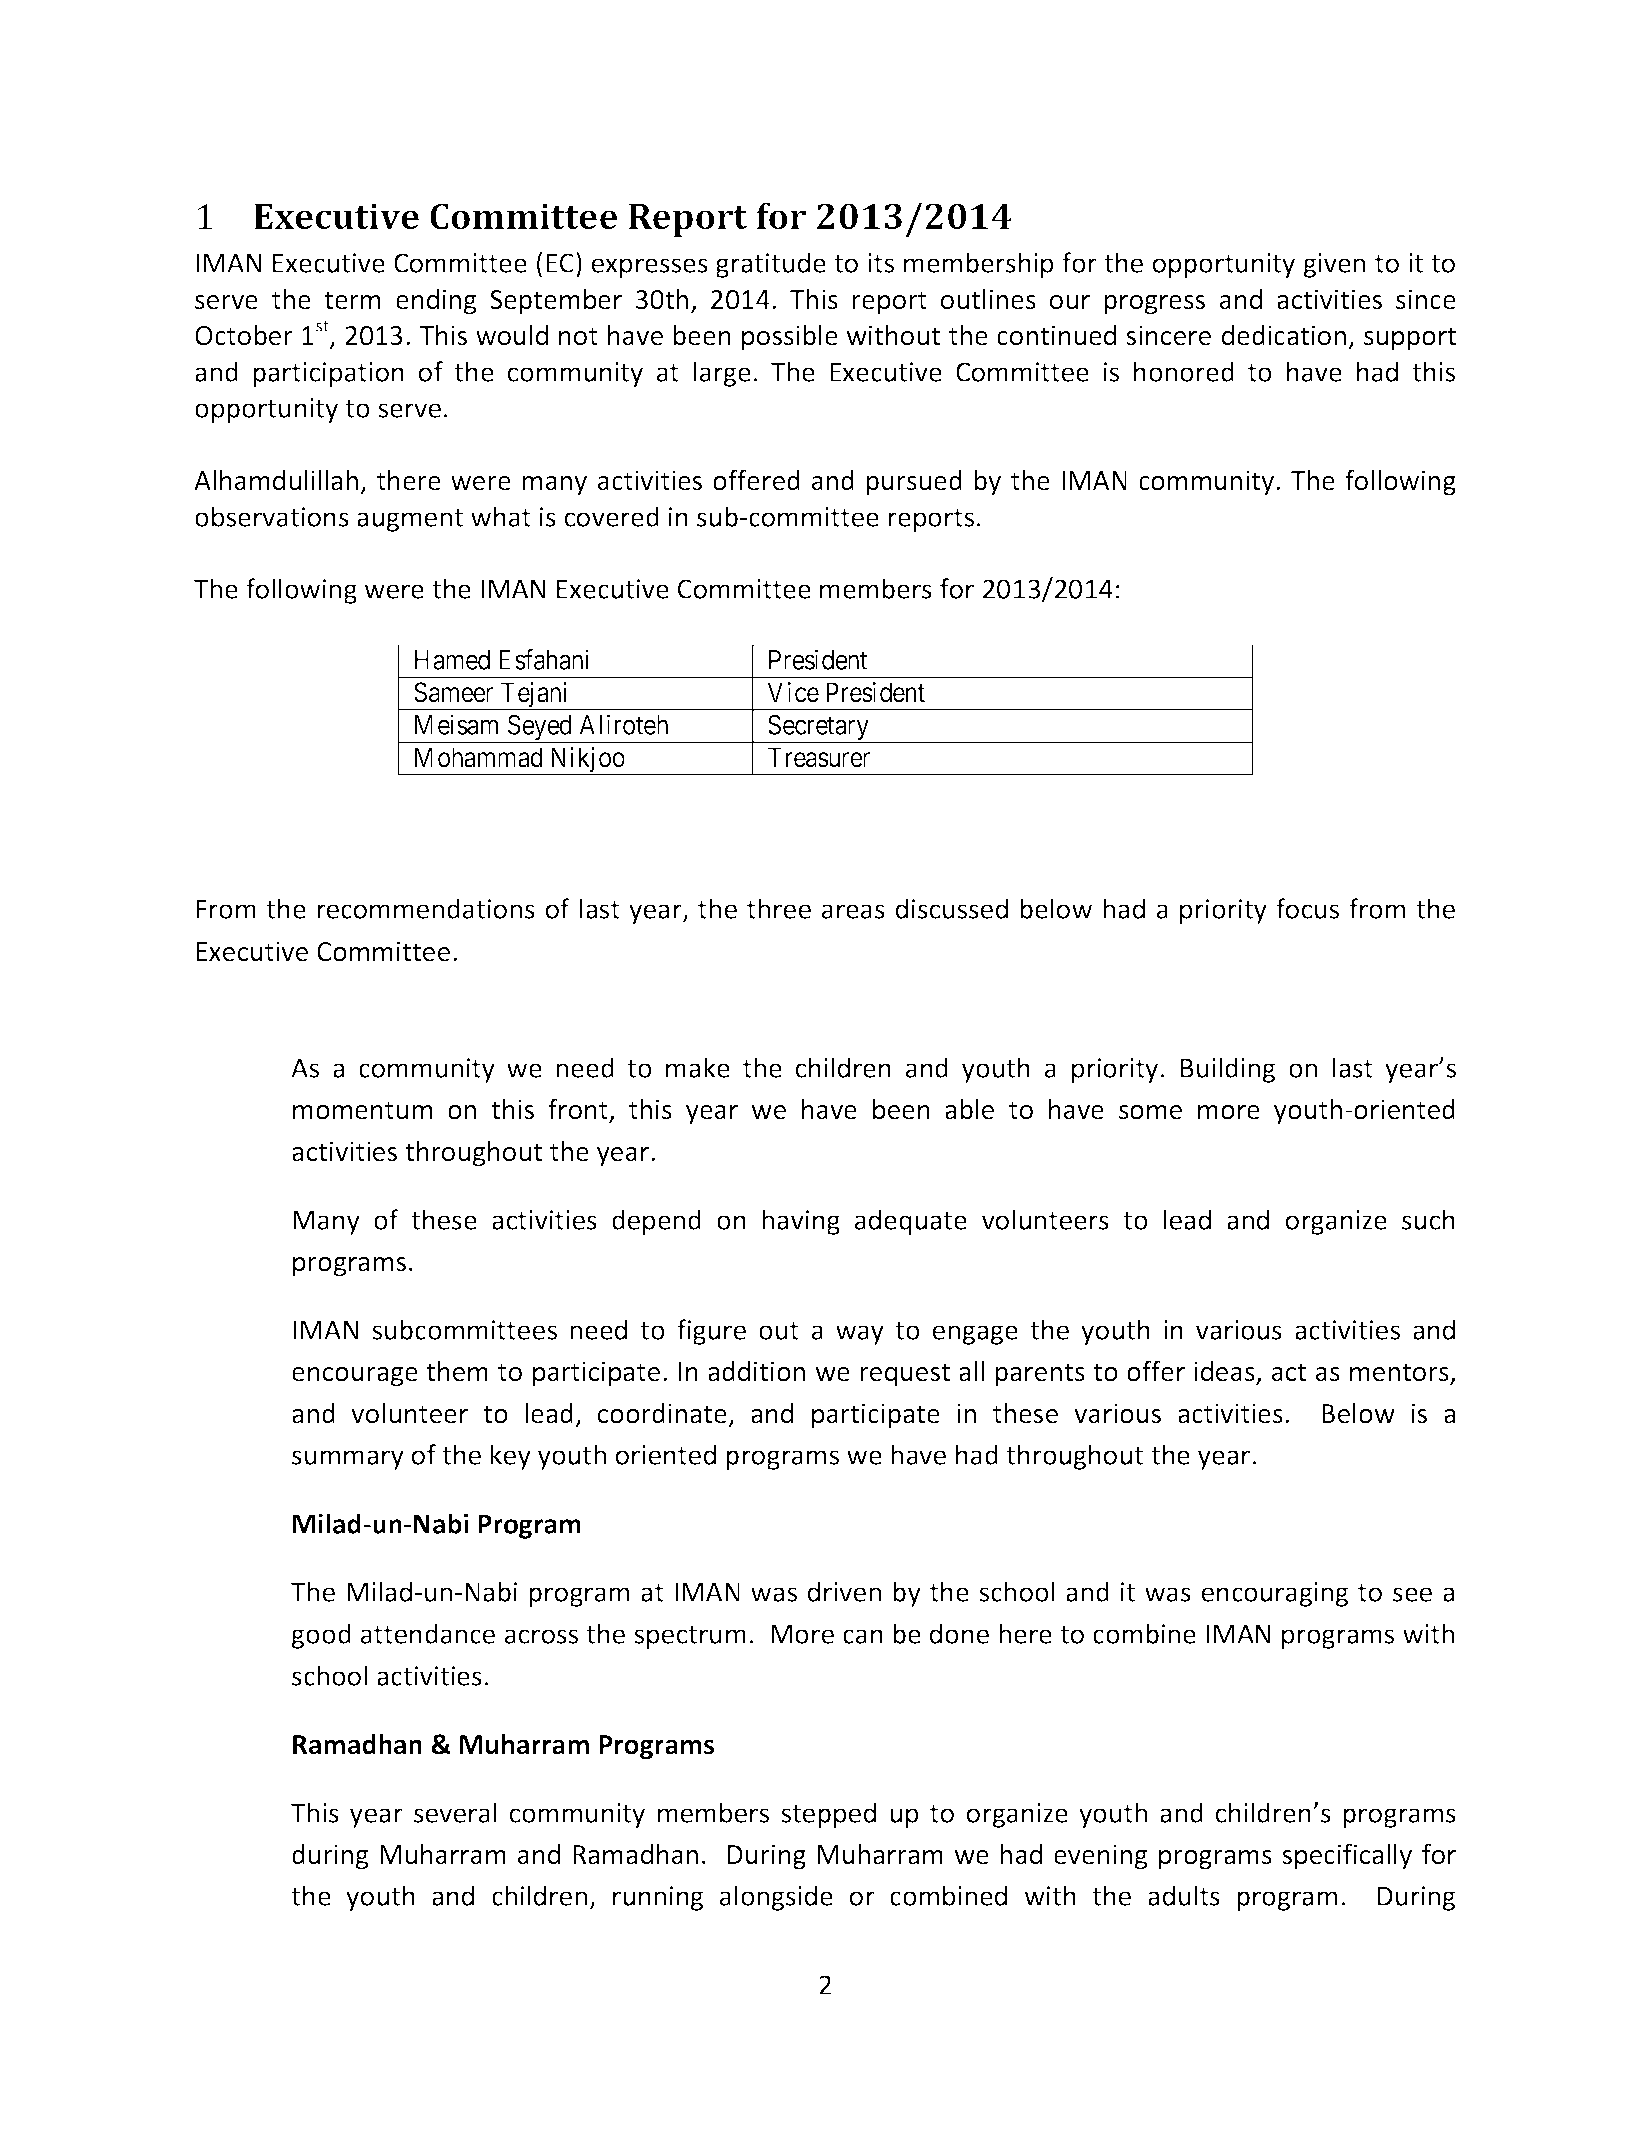 This screenshot has width=1651, height=2136. What do you see at coordinates (1284, 335) in the screenshot?
I see `dedication` at bounding box center [1284, 335].
